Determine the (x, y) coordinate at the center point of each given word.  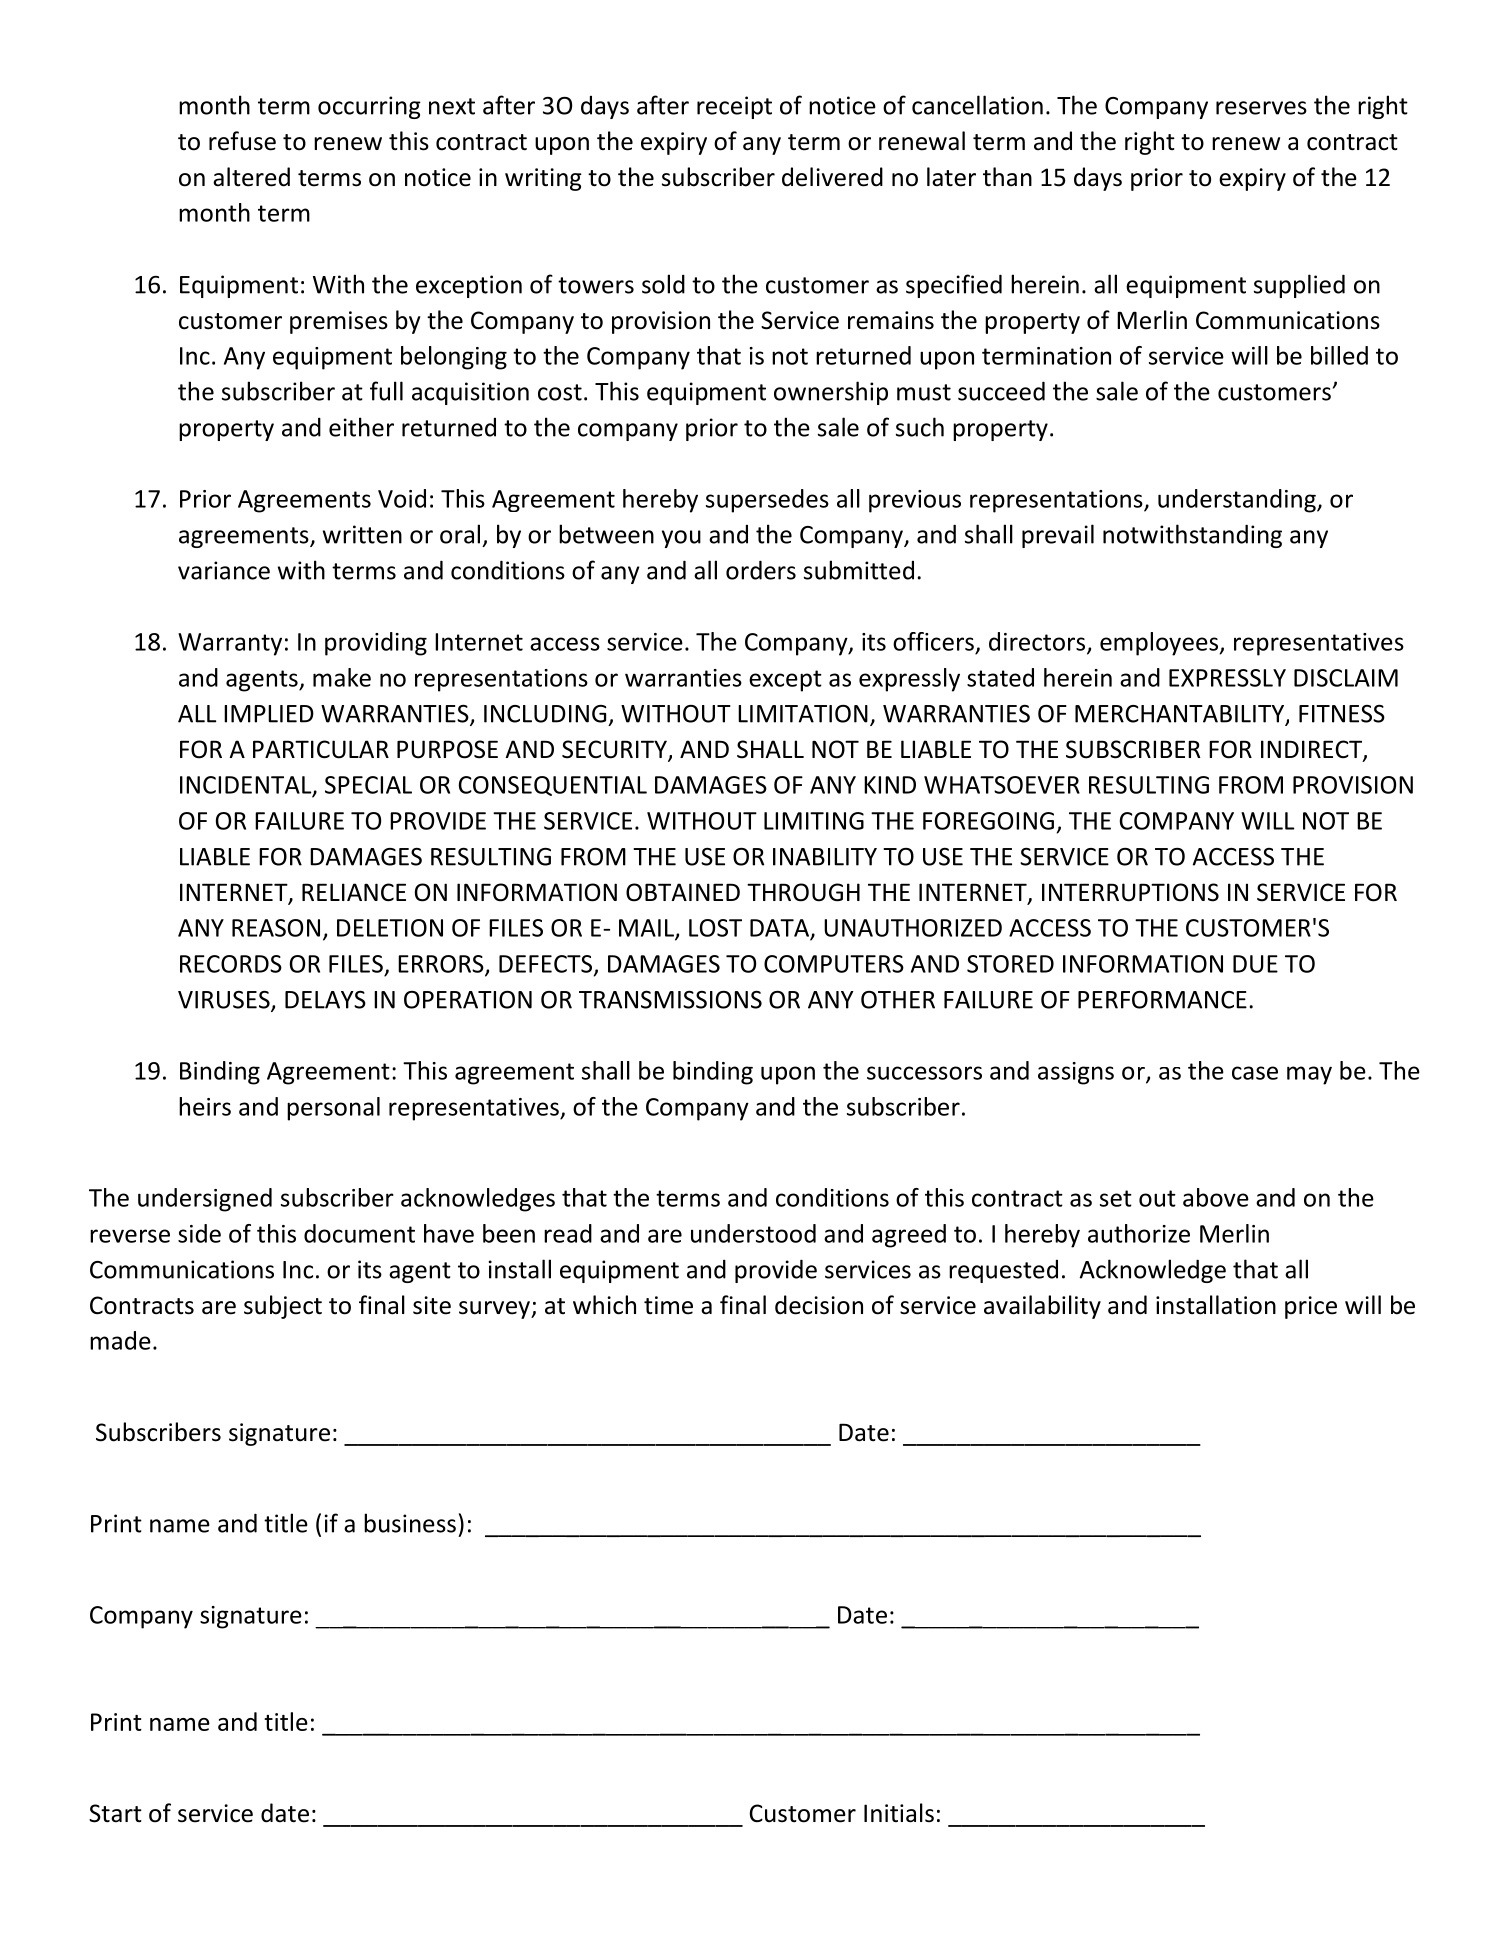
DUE (1255, 964)
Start (115, 1813)
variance (224, 570)
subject (283, 1307)
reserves (1261, 108)
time (668, 1305)
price (1311, 1307)
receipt (734, 107)
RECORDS (231, 964)
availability (1042, 1307)
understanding (1238, 501)
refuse (242, 141)
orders (761, 570)
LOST (715, 928)
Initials (899, 1813)
